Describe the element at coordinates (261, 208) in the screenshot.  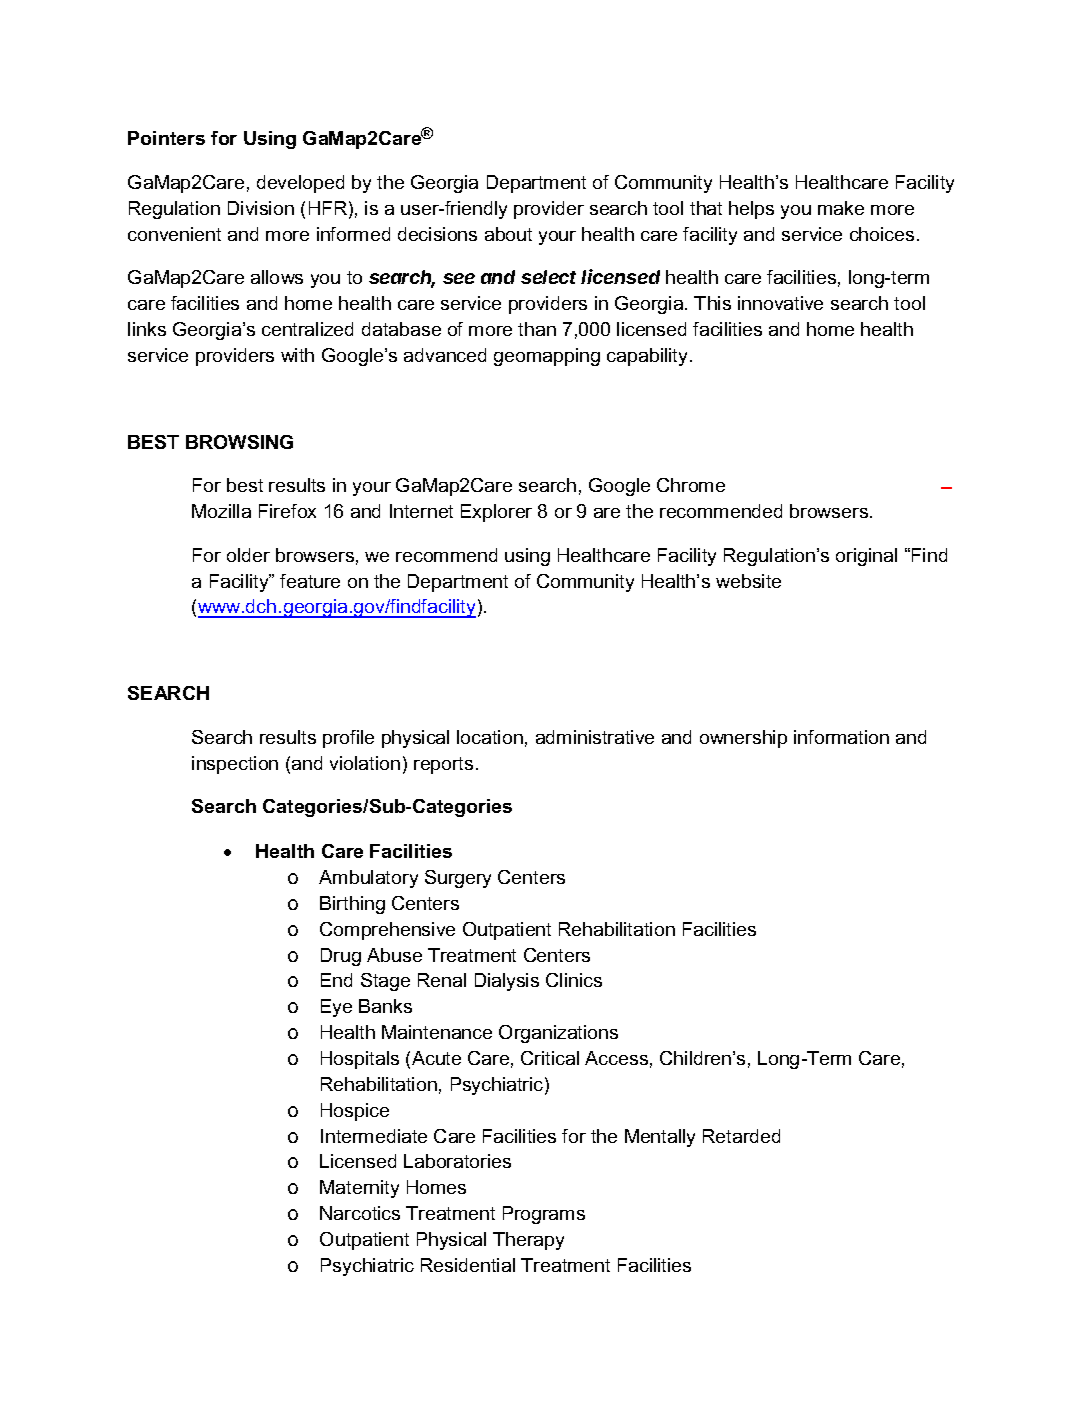
I see `Division` at that location.
